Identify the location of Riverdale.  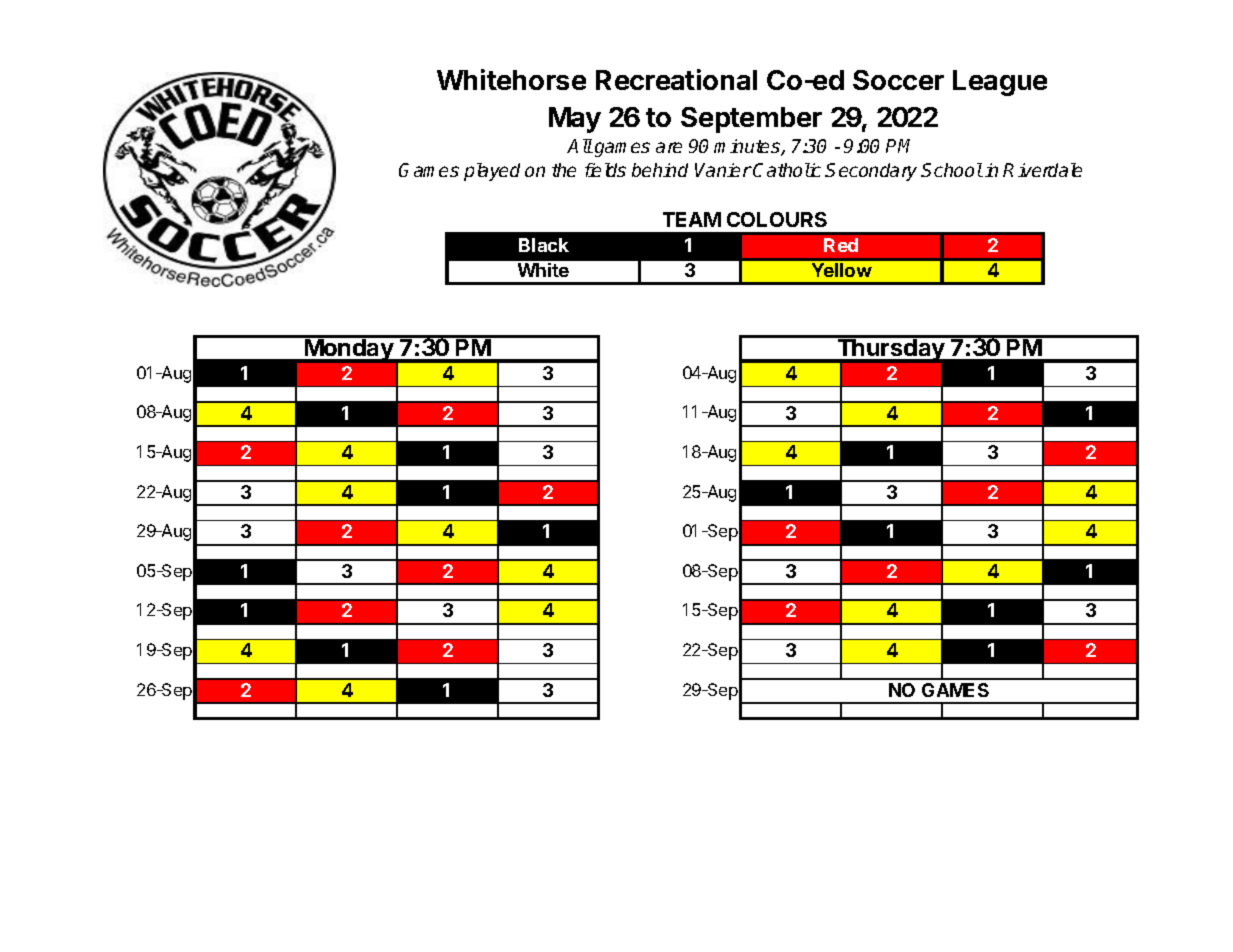
(1042, 170).
